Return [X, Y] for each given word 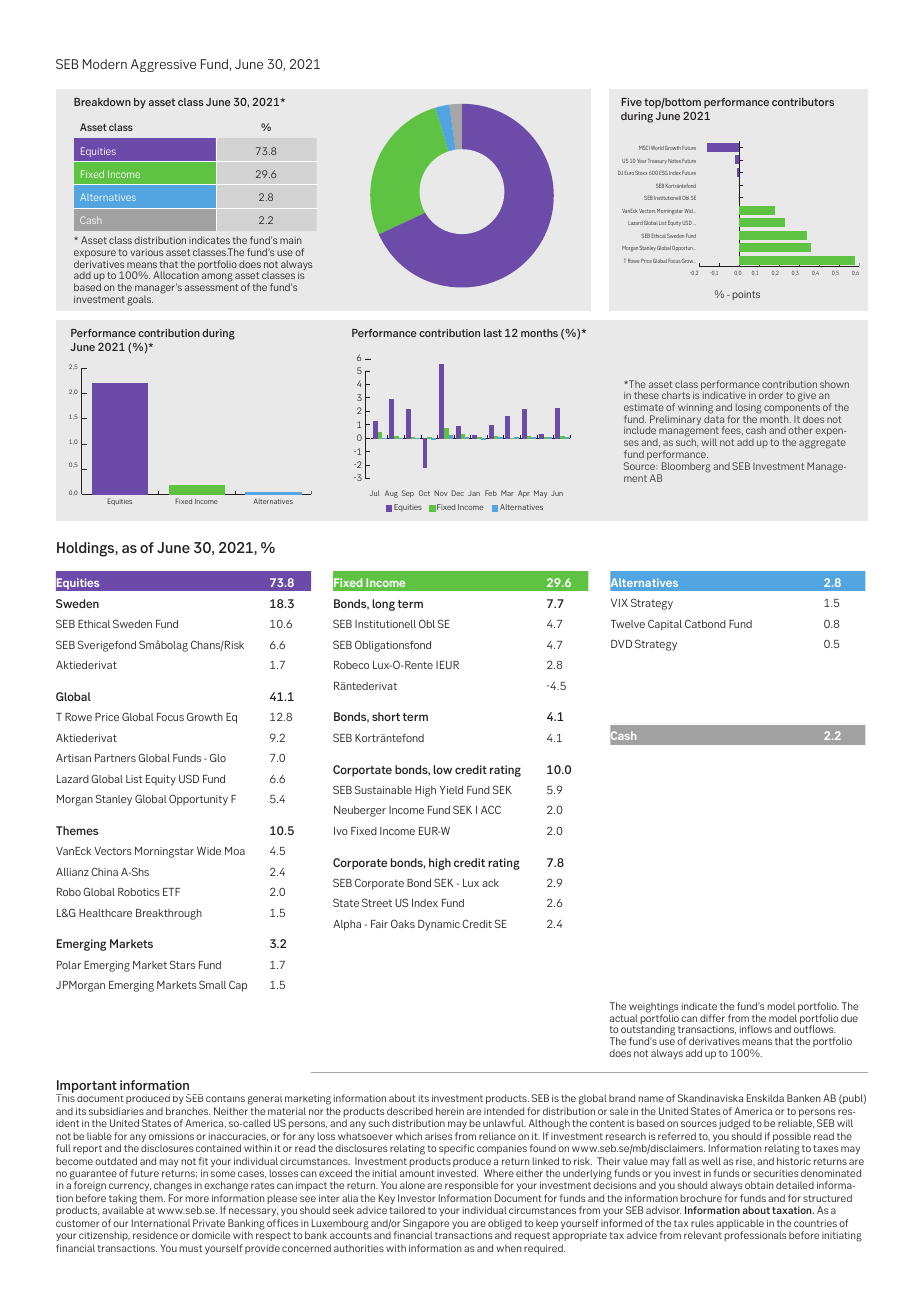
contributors [803, 102]
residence [155, 1235]
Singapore [426, 1225]
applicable [740, 1225]
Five [632, 102]
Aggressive [163, 65]
